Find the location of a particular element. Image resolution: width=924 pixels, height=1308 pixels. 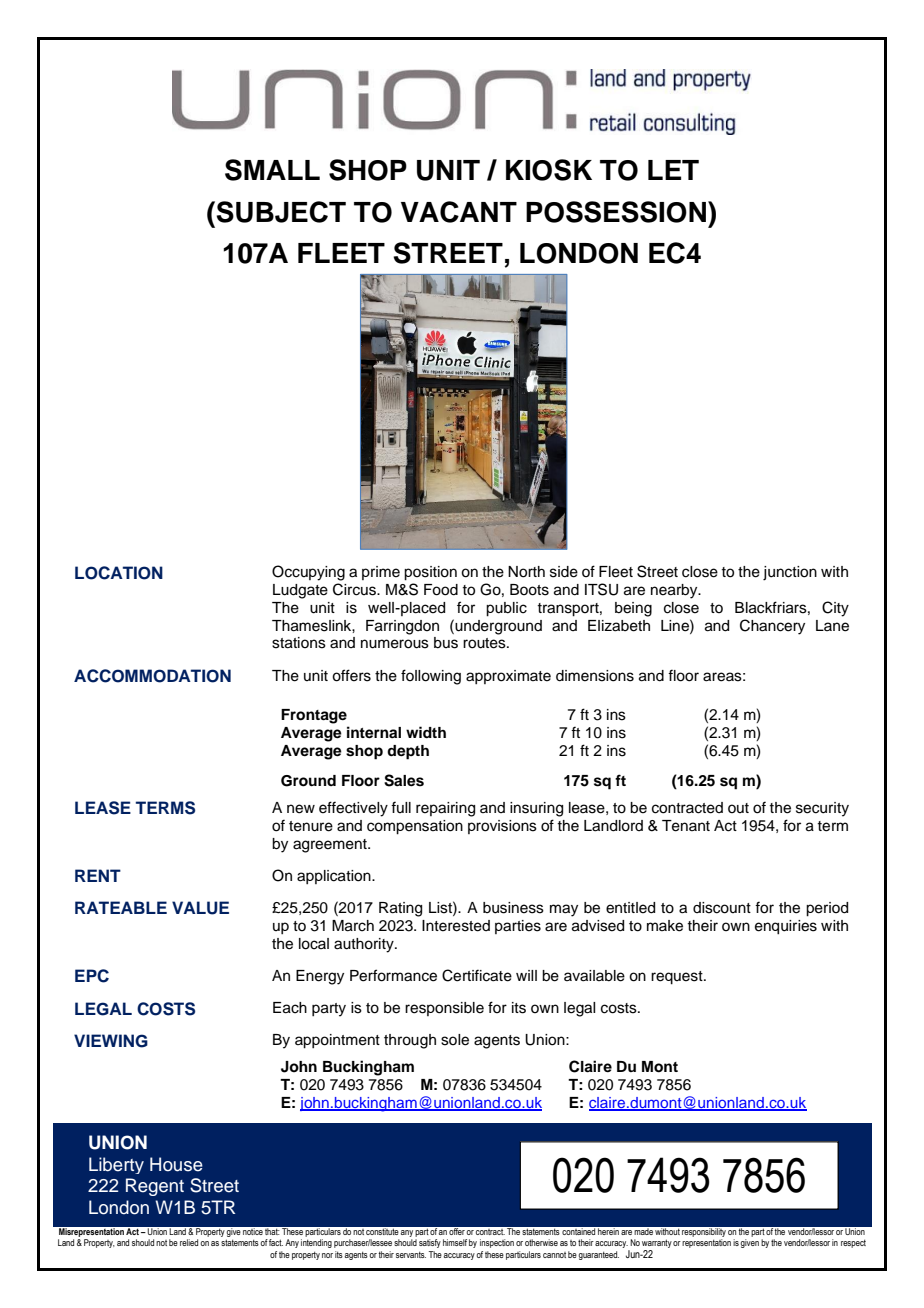

himself is located at coordinates (455, 1242).
